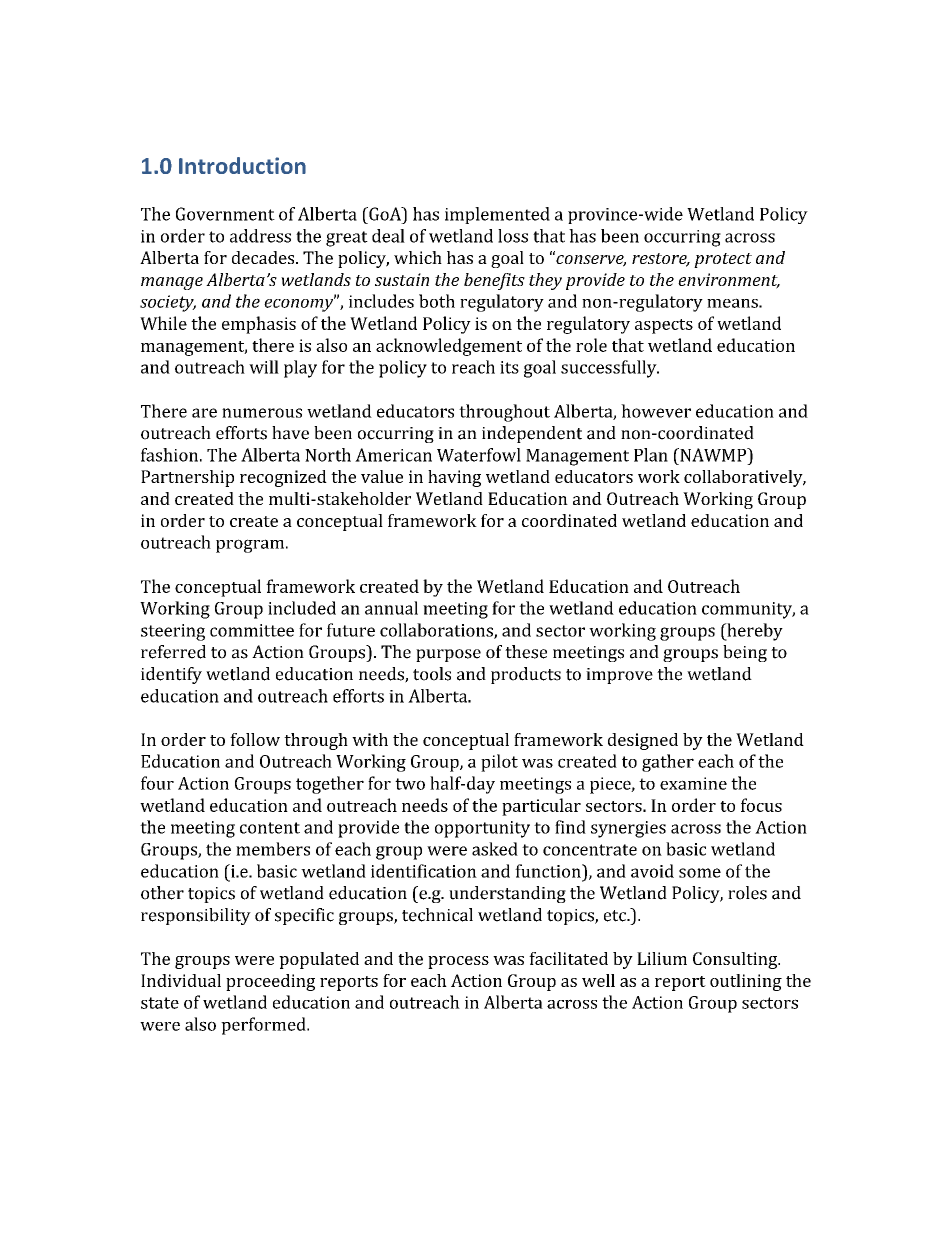 The image size is (952, 1233). I want to click on protect, so click(723, 260).
